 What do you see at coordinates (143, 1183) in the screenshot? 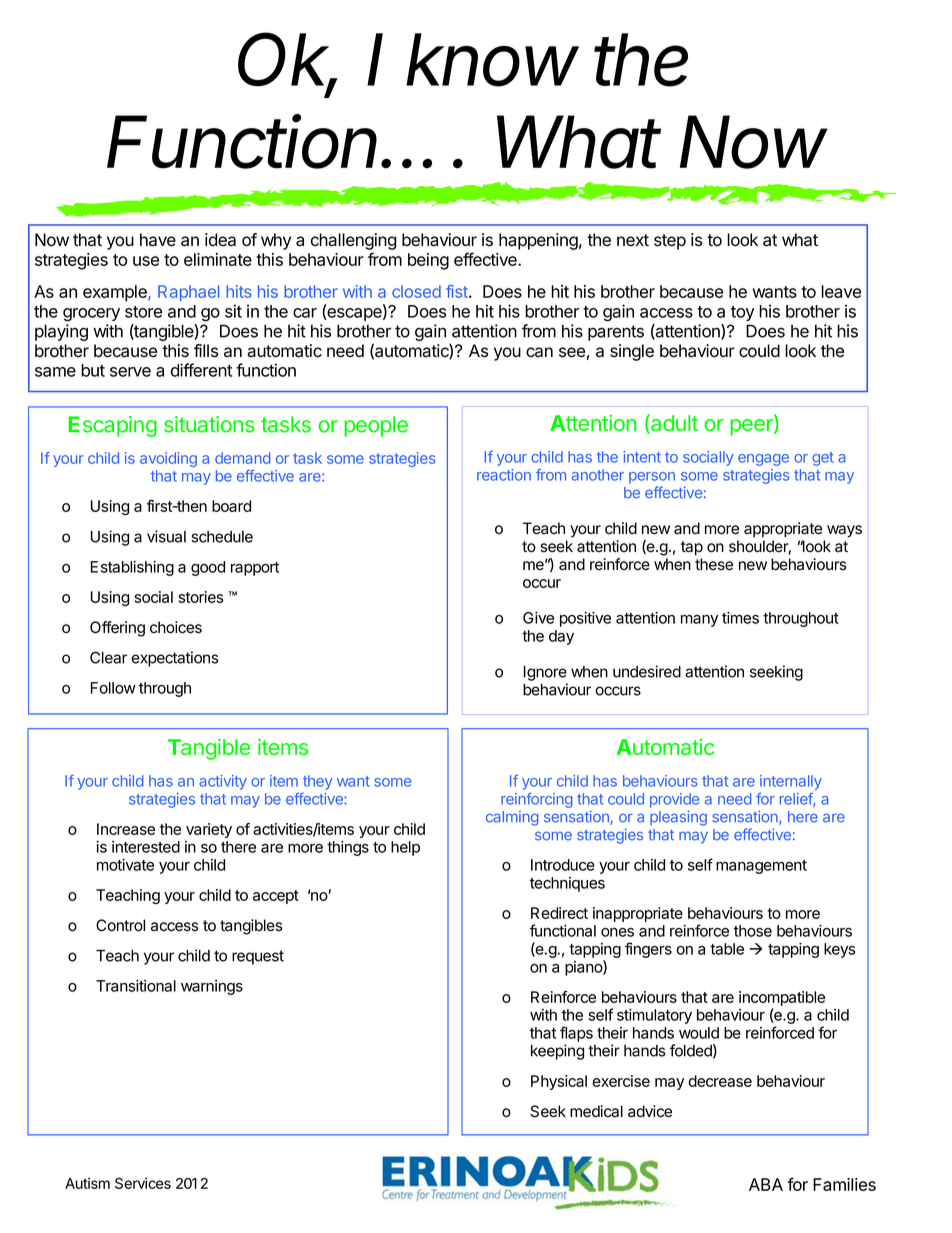
I see `Services` at bounding box center [143, 1183].
